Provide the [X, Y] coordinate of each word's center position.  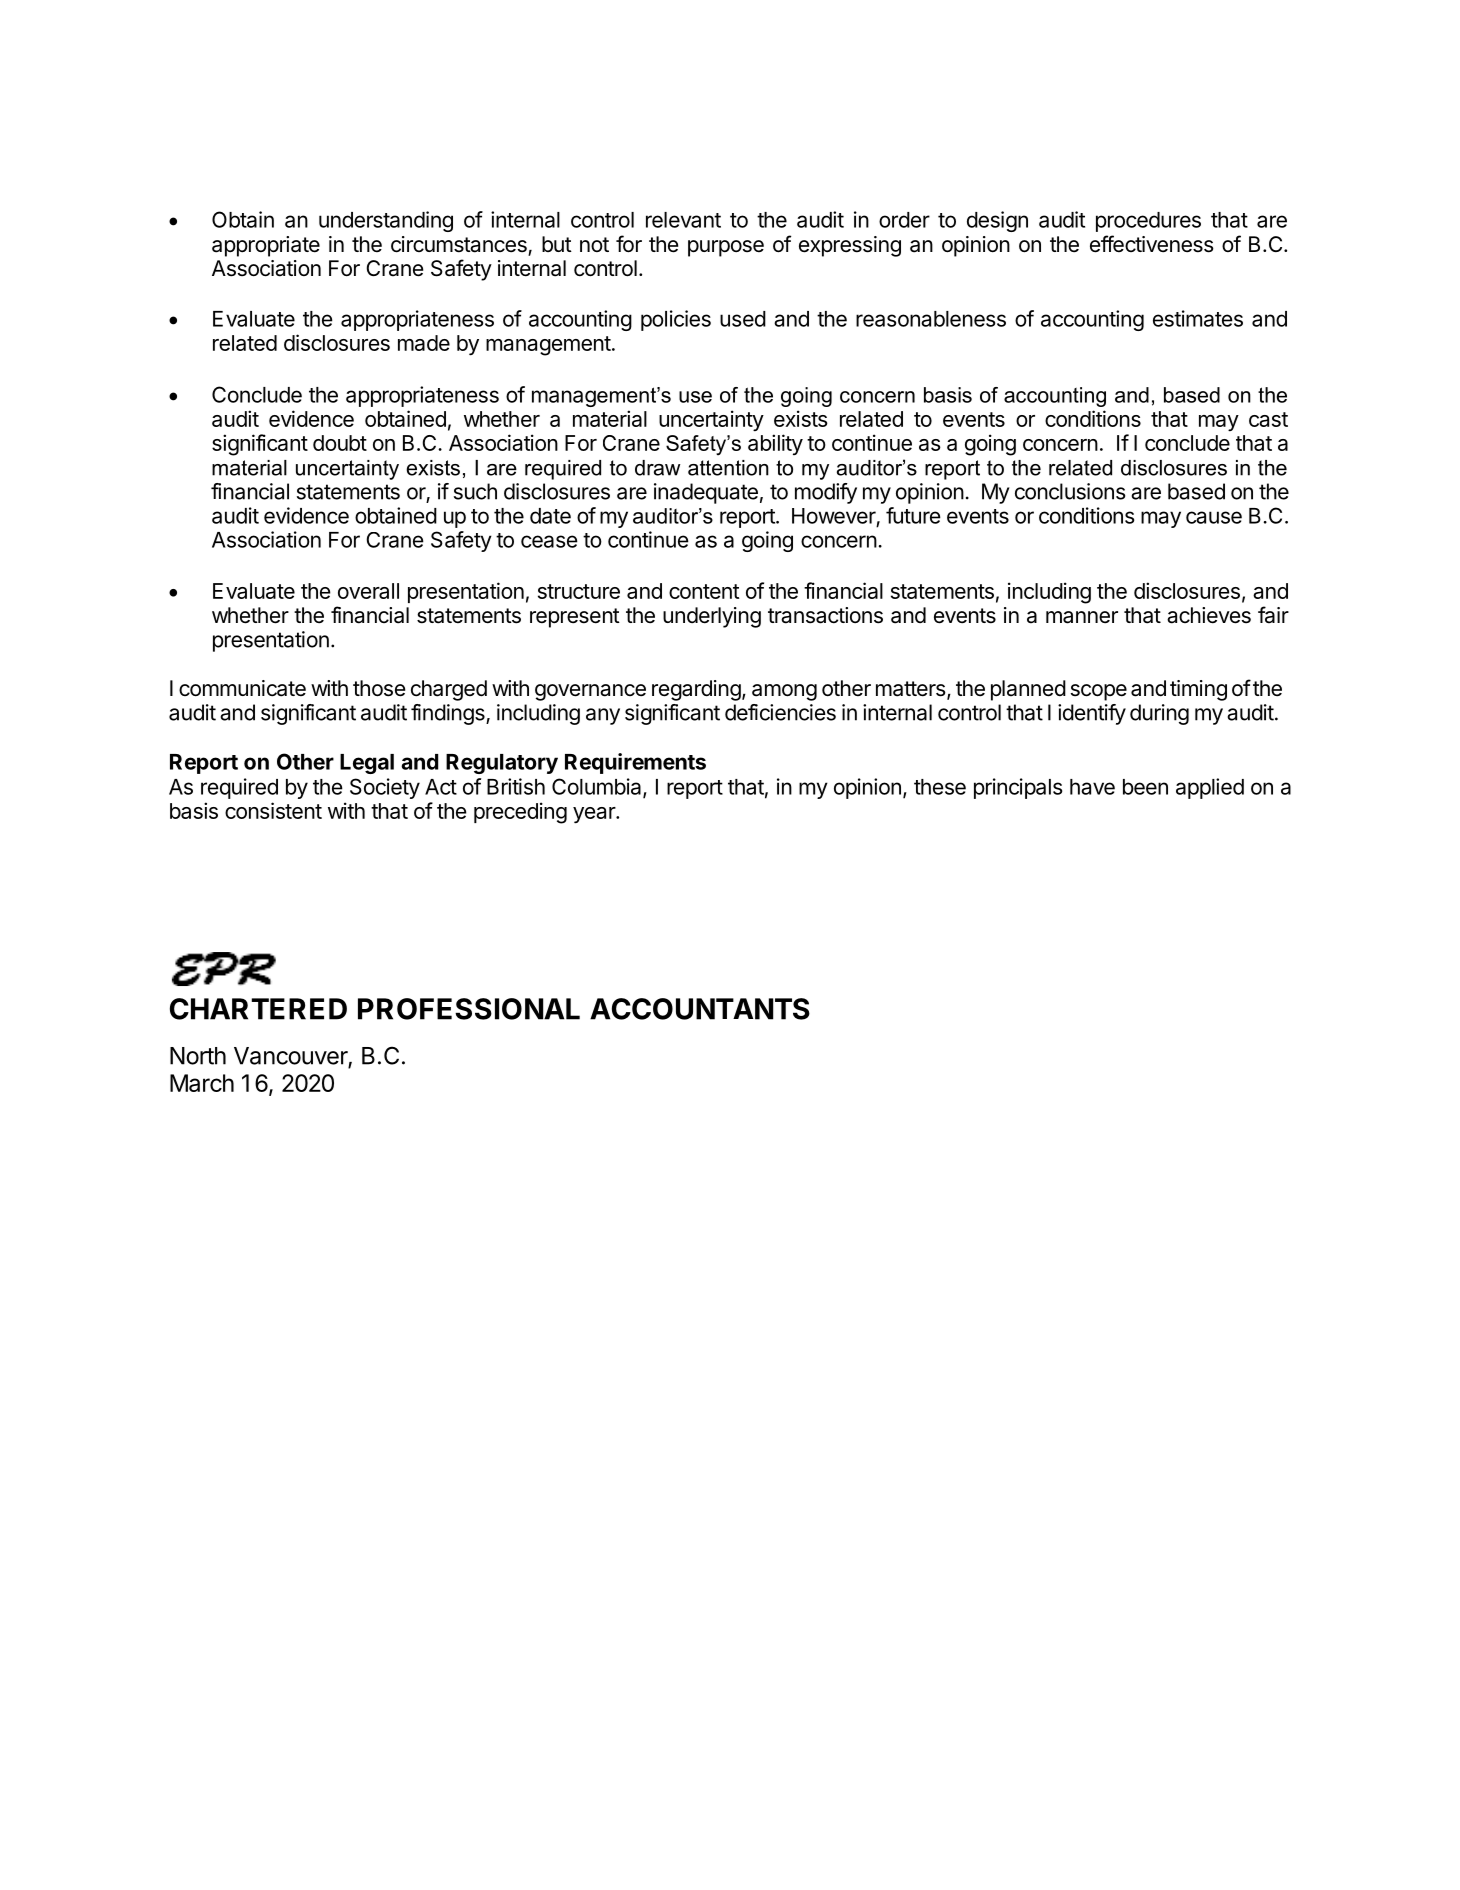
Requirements [635, 763]
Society [385, 788]
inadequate [706, 493]
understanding [386, 221]
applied [1210, 788]
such [475, 491]
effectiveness [1152, 244]
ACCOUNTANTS [700, 1009]
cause [1214, 517]
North [198, 1056]
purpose [726, 248]
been [1145, 787]
